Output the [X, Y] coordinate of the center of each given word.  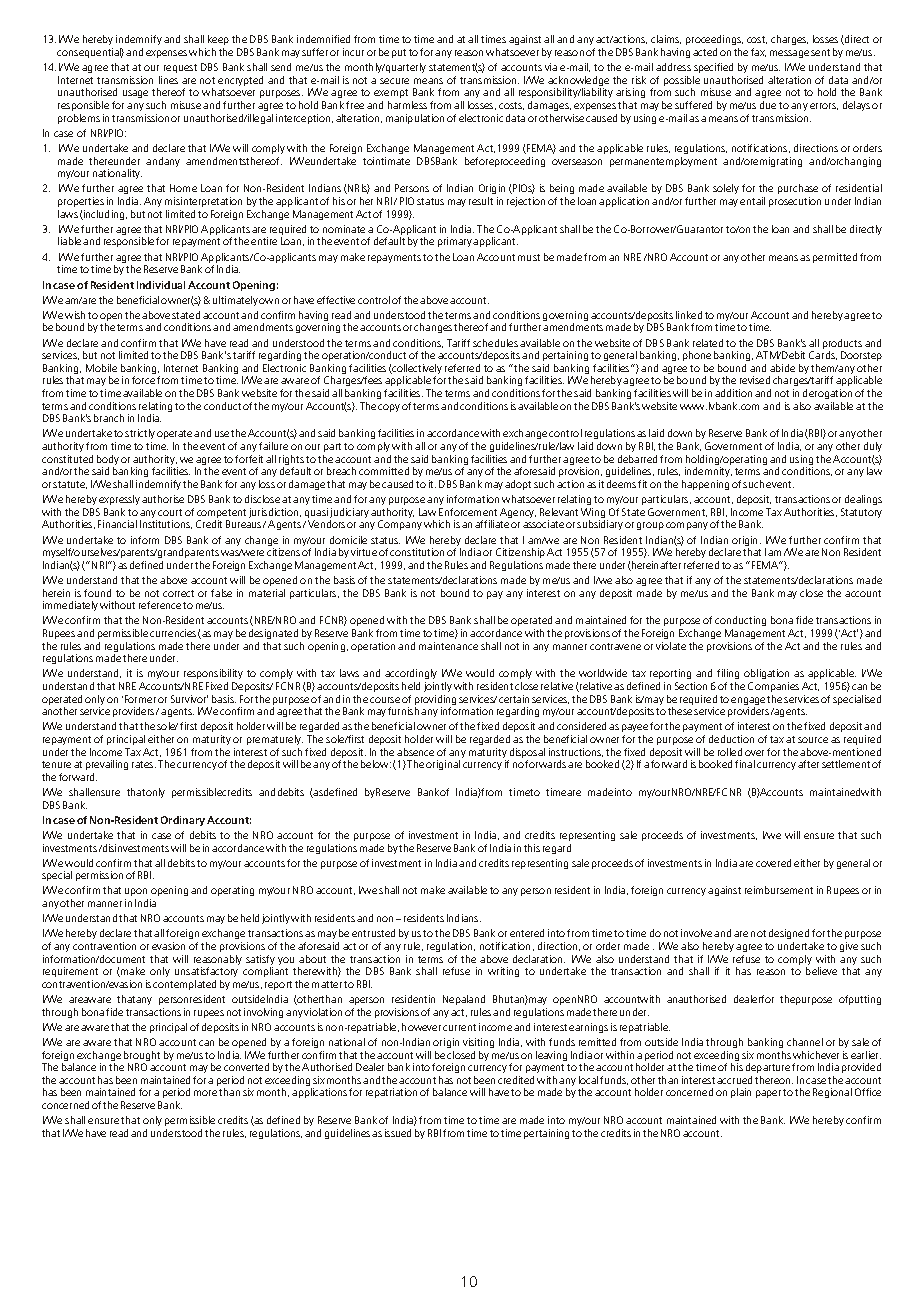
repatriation [391, 1093]
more [205, 1093]
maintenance [448, 646]
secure [394, 81]
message [789, 54]
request [180, 68]
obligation [766, 676]
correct [178, 593]
